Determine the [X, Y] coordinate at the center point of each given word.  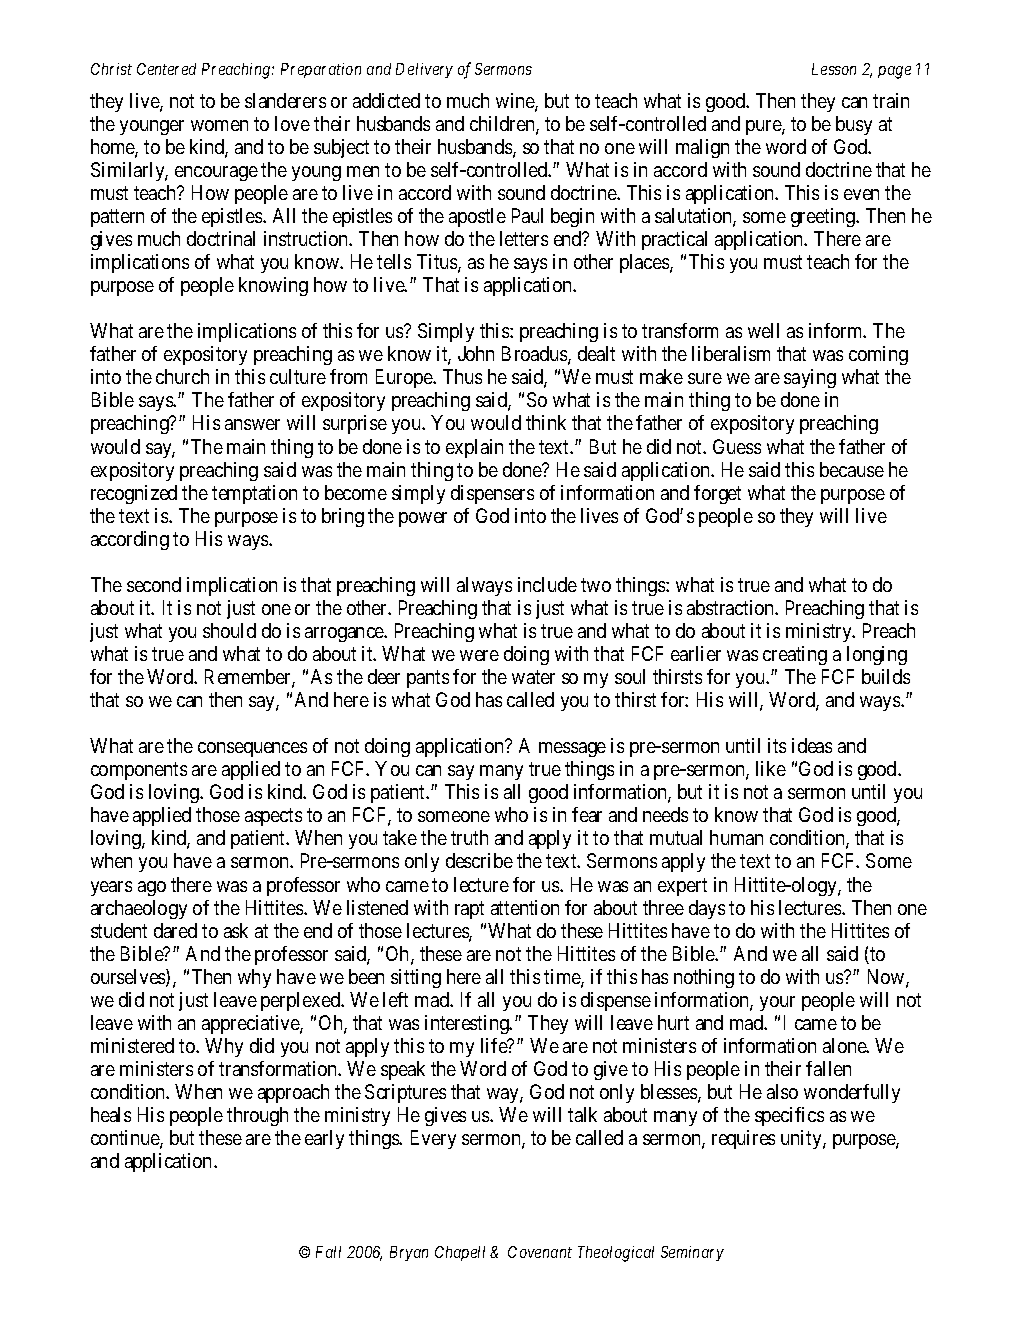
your [777, 1003]
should [229, 630]
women [219, 125]
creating [795, 655]
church [182, 376]
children [503, 125]
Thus [462, 376]
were [479, 655]
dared [175, 930]
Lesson [834, 69]
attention [525, 907]
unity [802, 1139]
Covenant [540, 1252]
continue [126, 1139]
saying [810, 378]
